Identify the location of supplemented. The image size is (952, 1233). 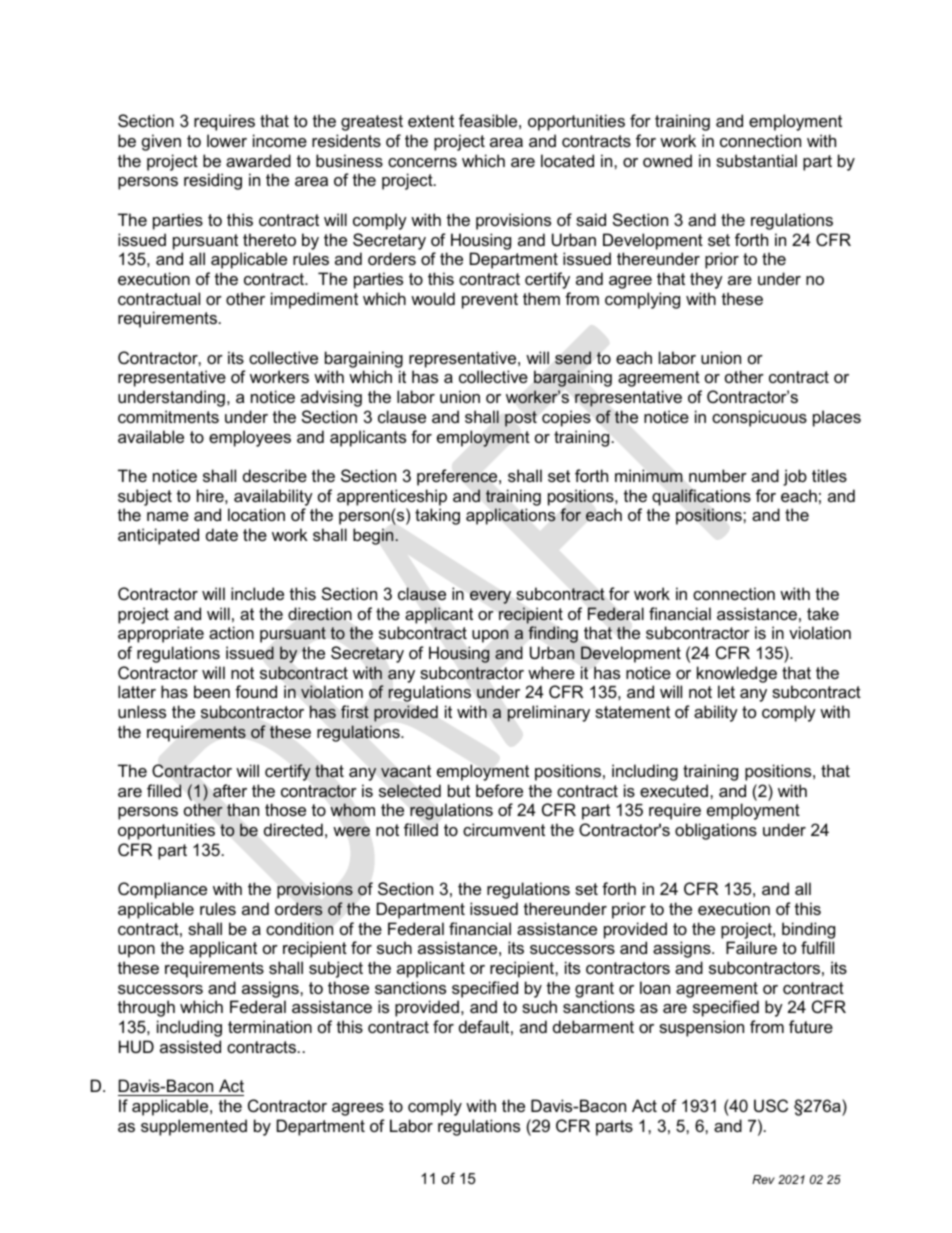
(194, 1127).
